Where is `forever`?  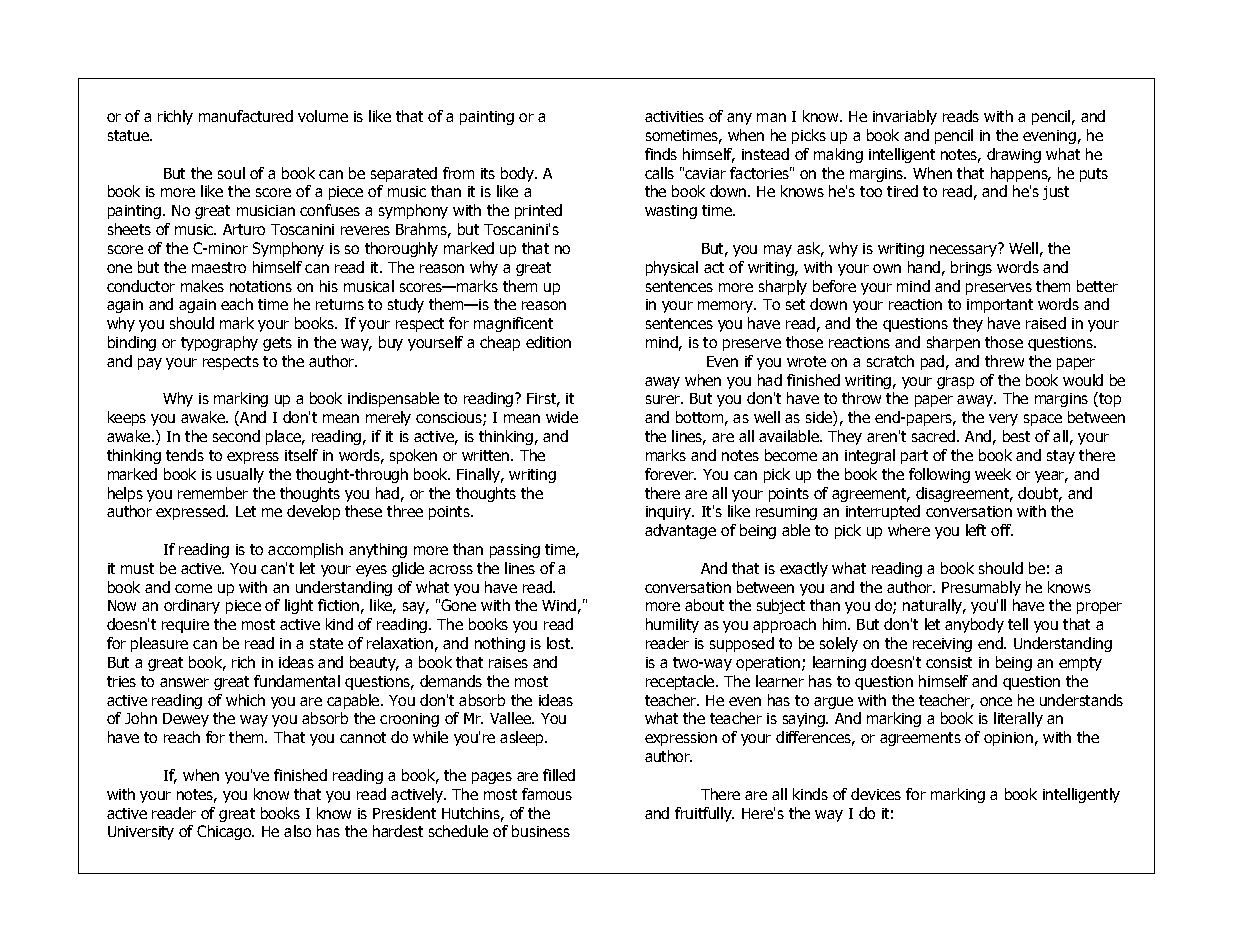 forever is located at coordinates (670, 474).
